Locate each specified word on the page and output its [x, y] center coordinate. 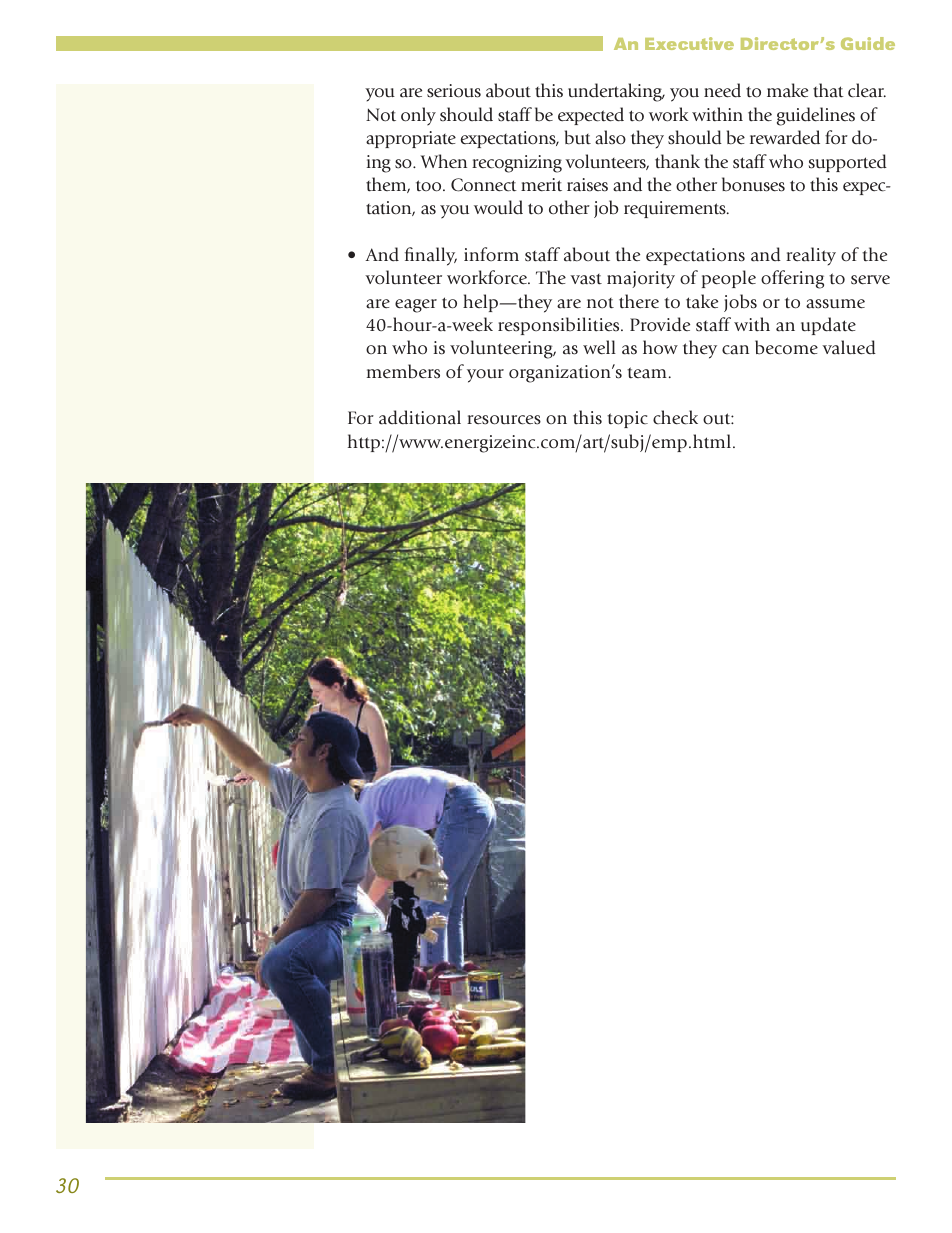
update [828, 326]
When [444, 161]
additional [420, 417]
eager [416, 306]
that [828, 90]
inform [491, 254]
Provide [660, 324]
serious [454, 91]
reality [811, 256]
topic [627, 419]
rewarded [785, 137]
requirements [676, 209]
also [610, 137]
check [675, 417]
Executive [689, 43]
